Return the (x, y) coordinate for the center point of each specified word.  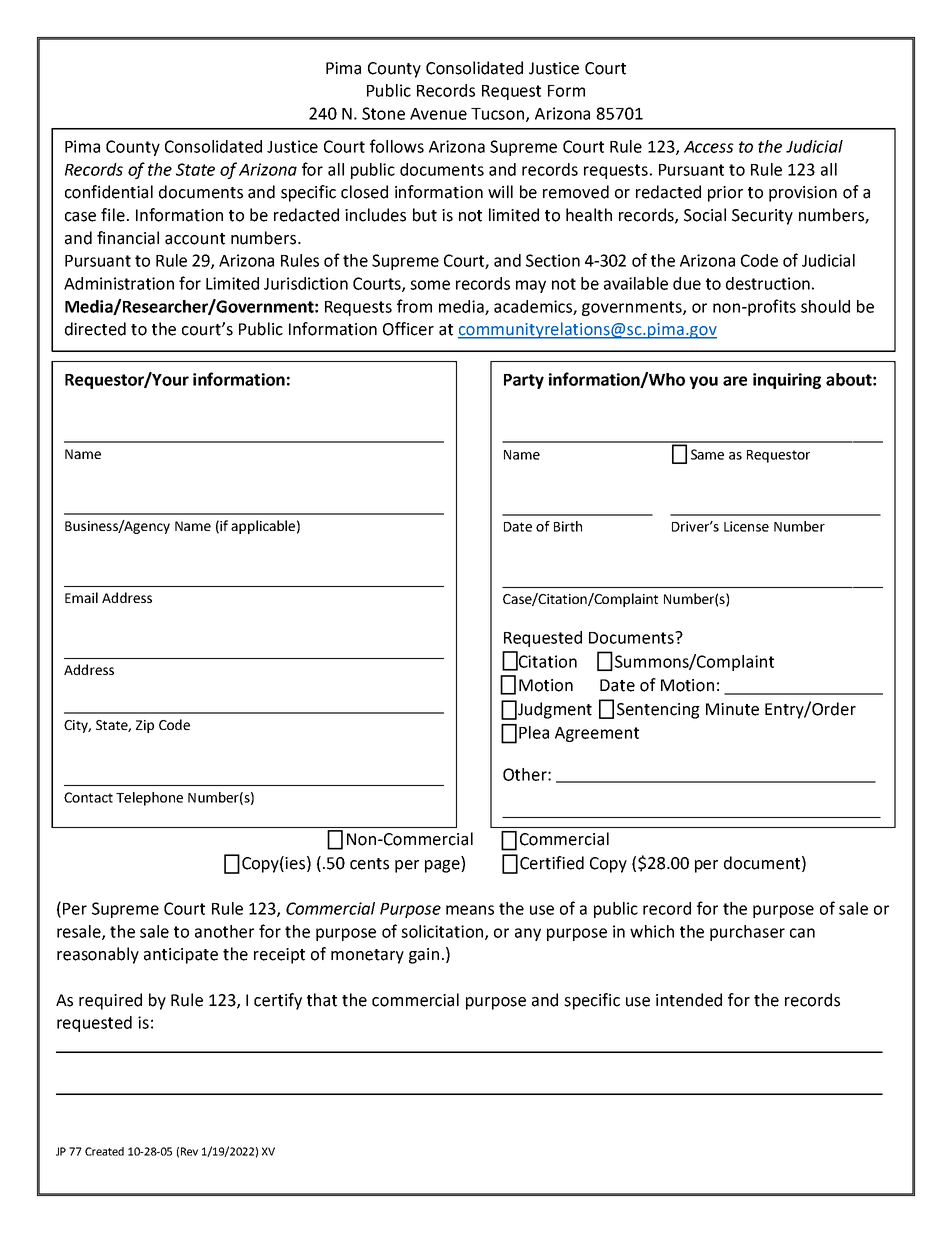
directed (95, 329)
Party (524, 381)
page (443, 866)
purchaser (747, 933)
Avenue (438, 114)
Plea (534, 732)
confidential (109, 192)
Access (709, 147)
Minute (732, 709)
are (735, 381)
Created (104, 1151)
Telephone (149, 799)
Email (81, 597)
